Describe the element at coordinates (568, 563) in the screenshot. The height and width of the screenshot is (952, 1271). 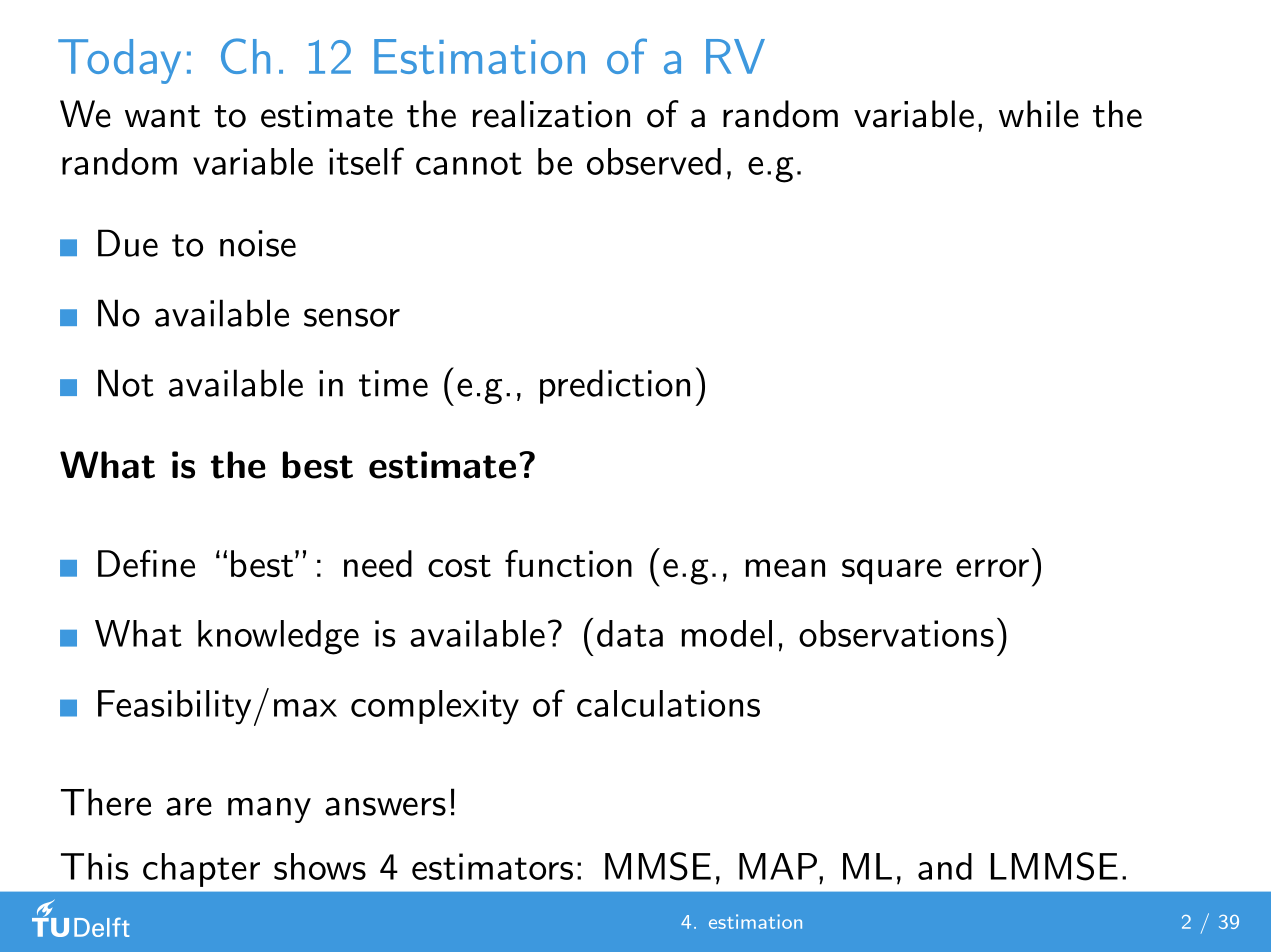
I see `function` at that location.
